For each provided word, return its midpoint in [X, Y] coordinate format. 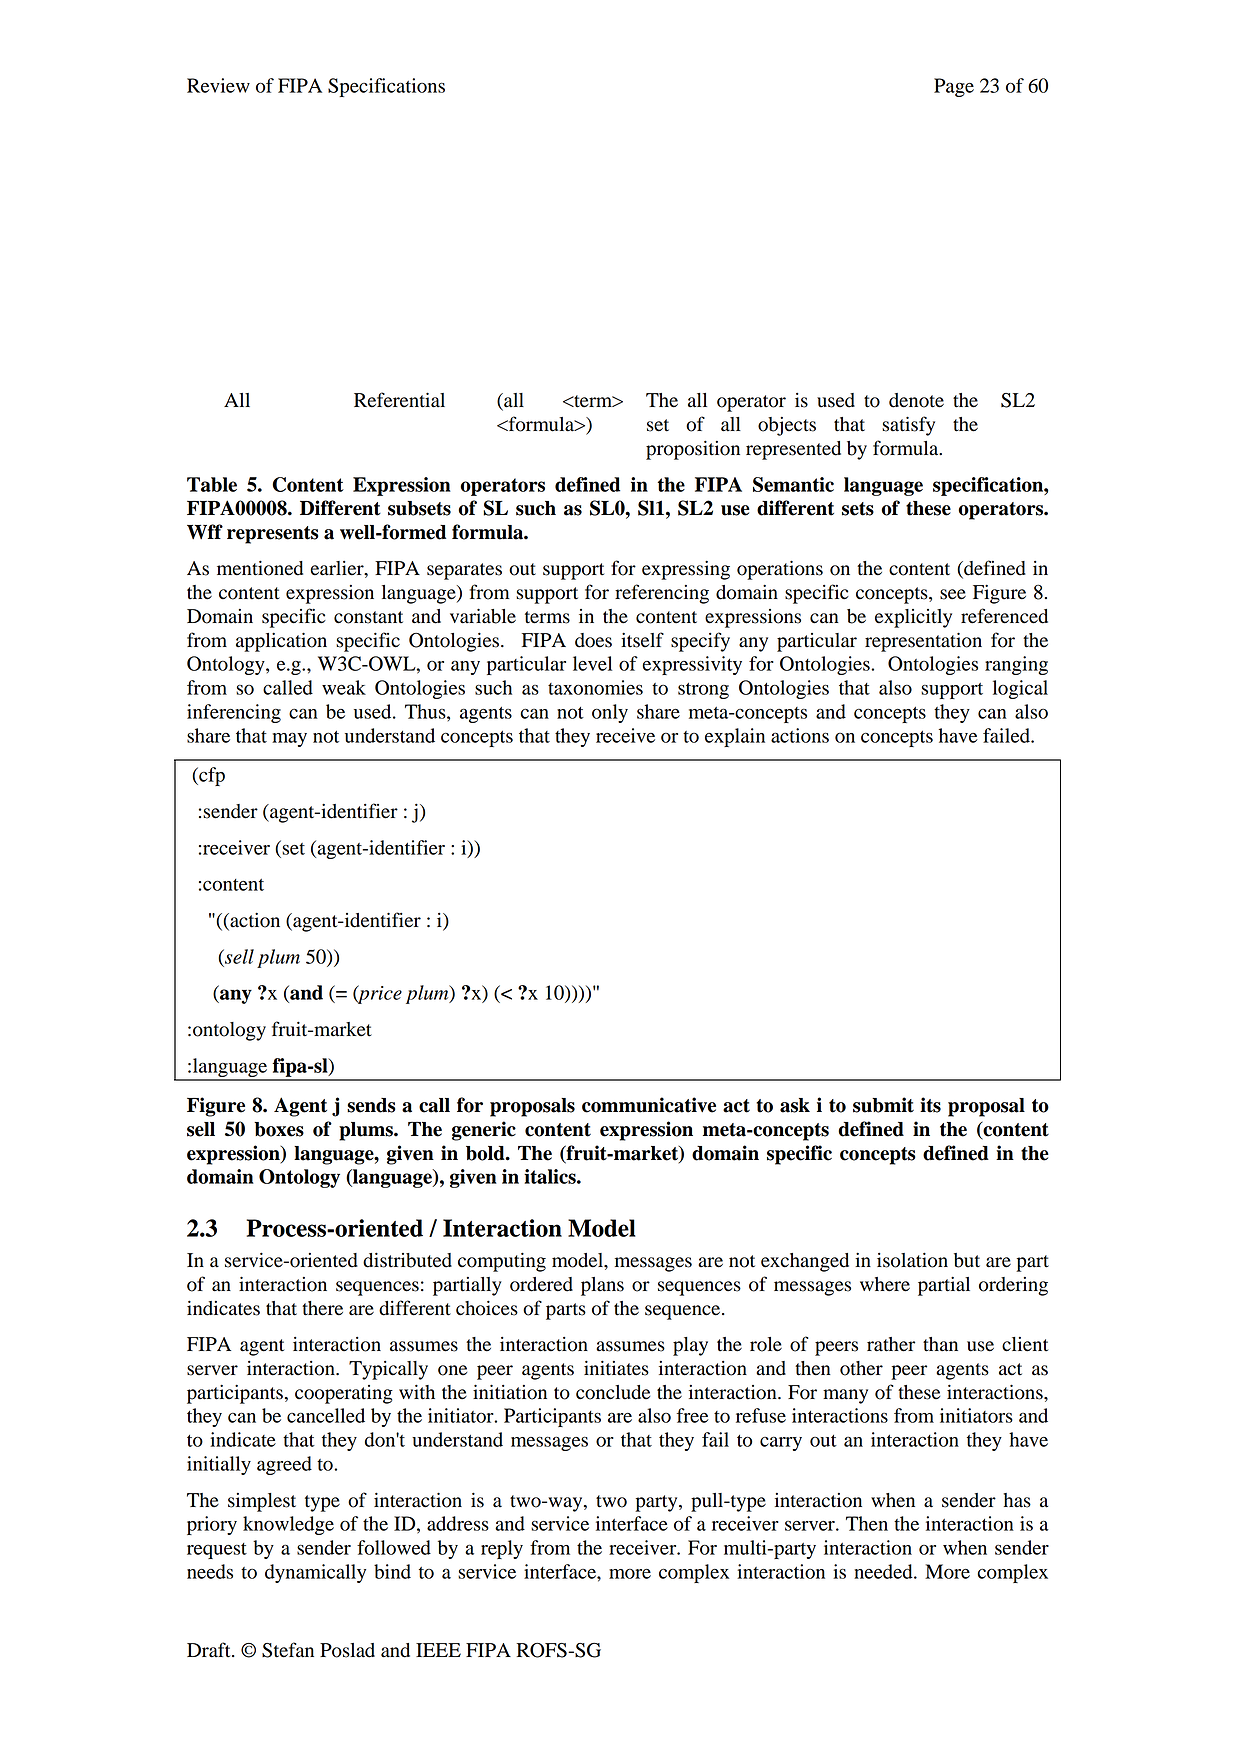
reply [502, 1549]
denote [916, 400]
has [1017, 1500]
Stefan [288, 1650]
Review [218, 85]
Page [954, 87]
